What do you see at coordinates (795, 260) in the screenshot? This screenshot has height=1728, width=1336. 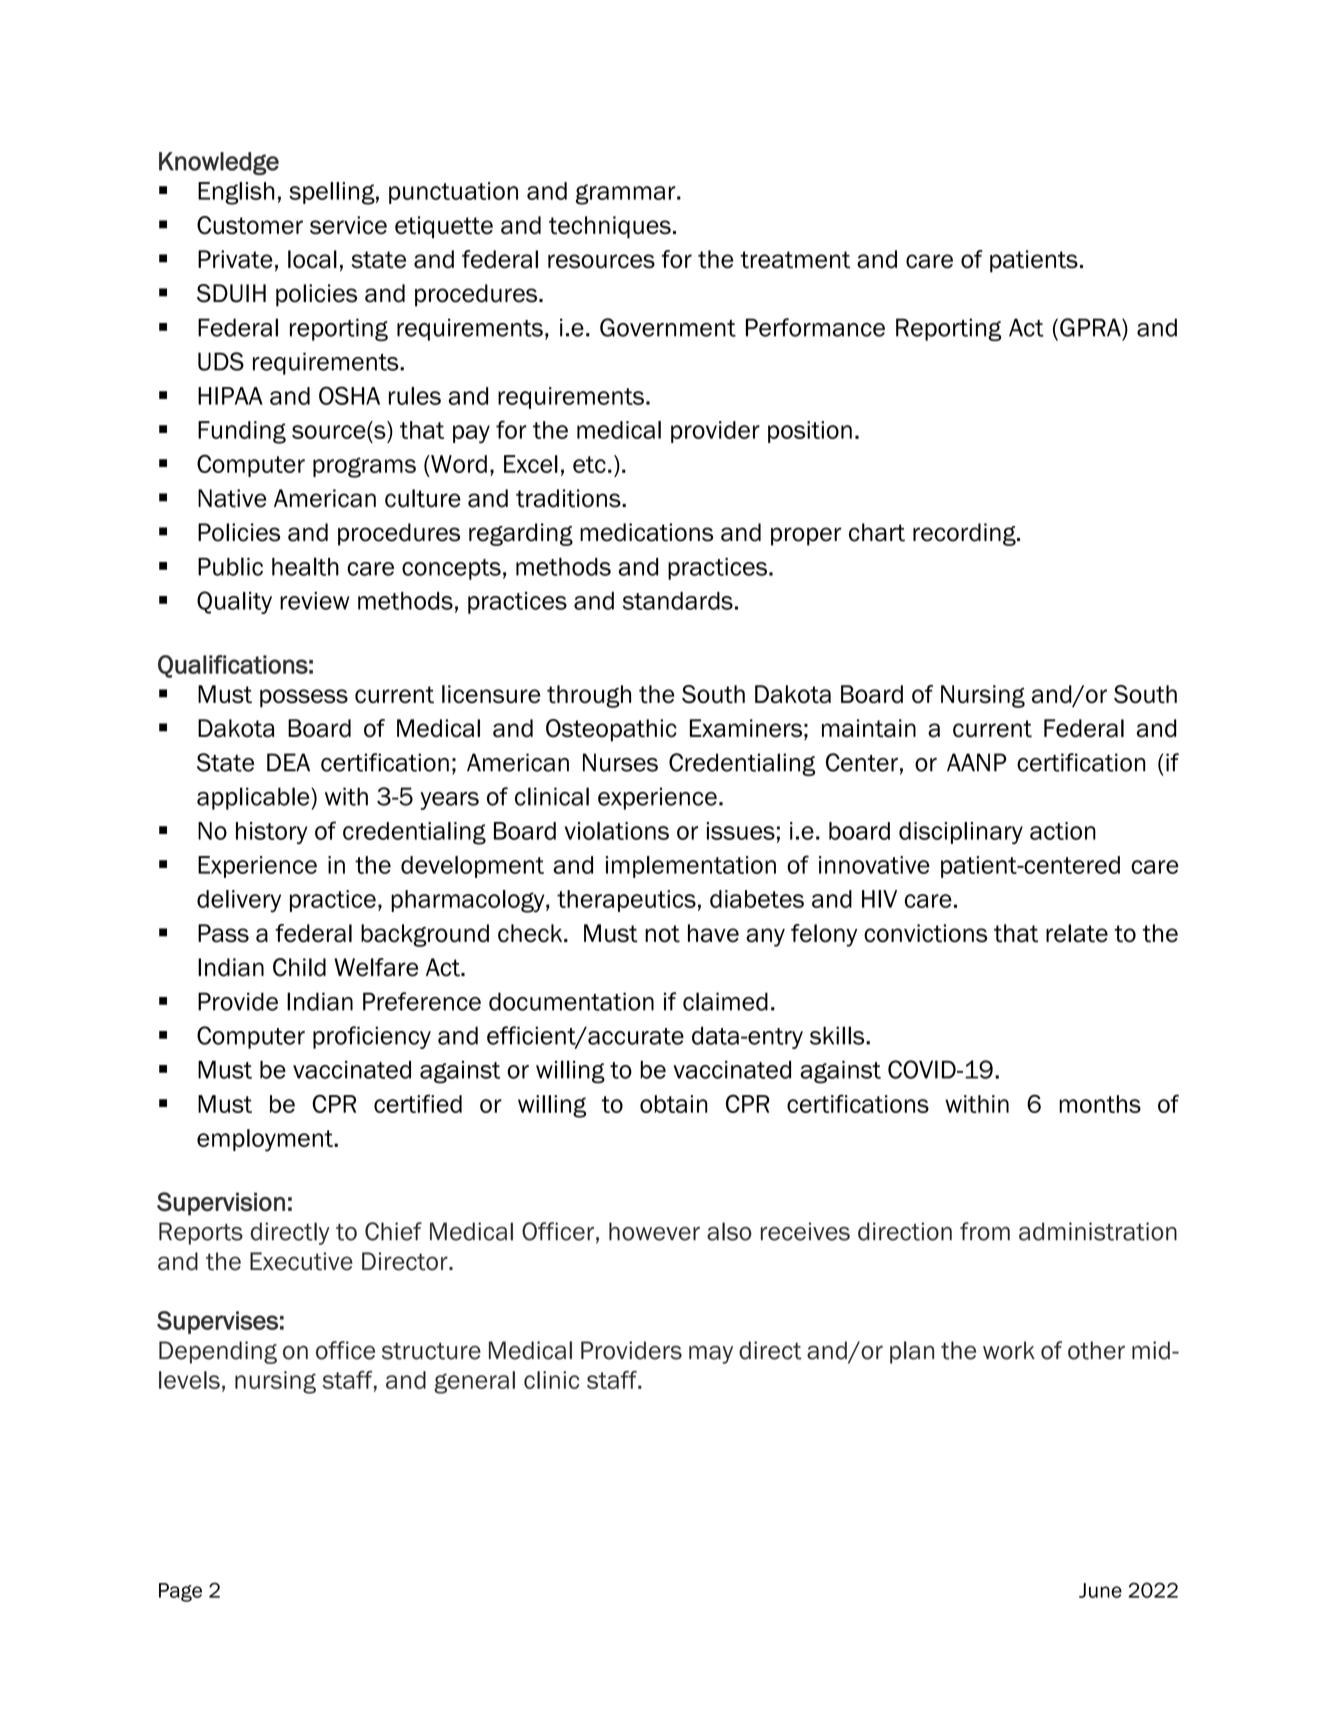 I see `treatment` at bounding box center [795, 260].
